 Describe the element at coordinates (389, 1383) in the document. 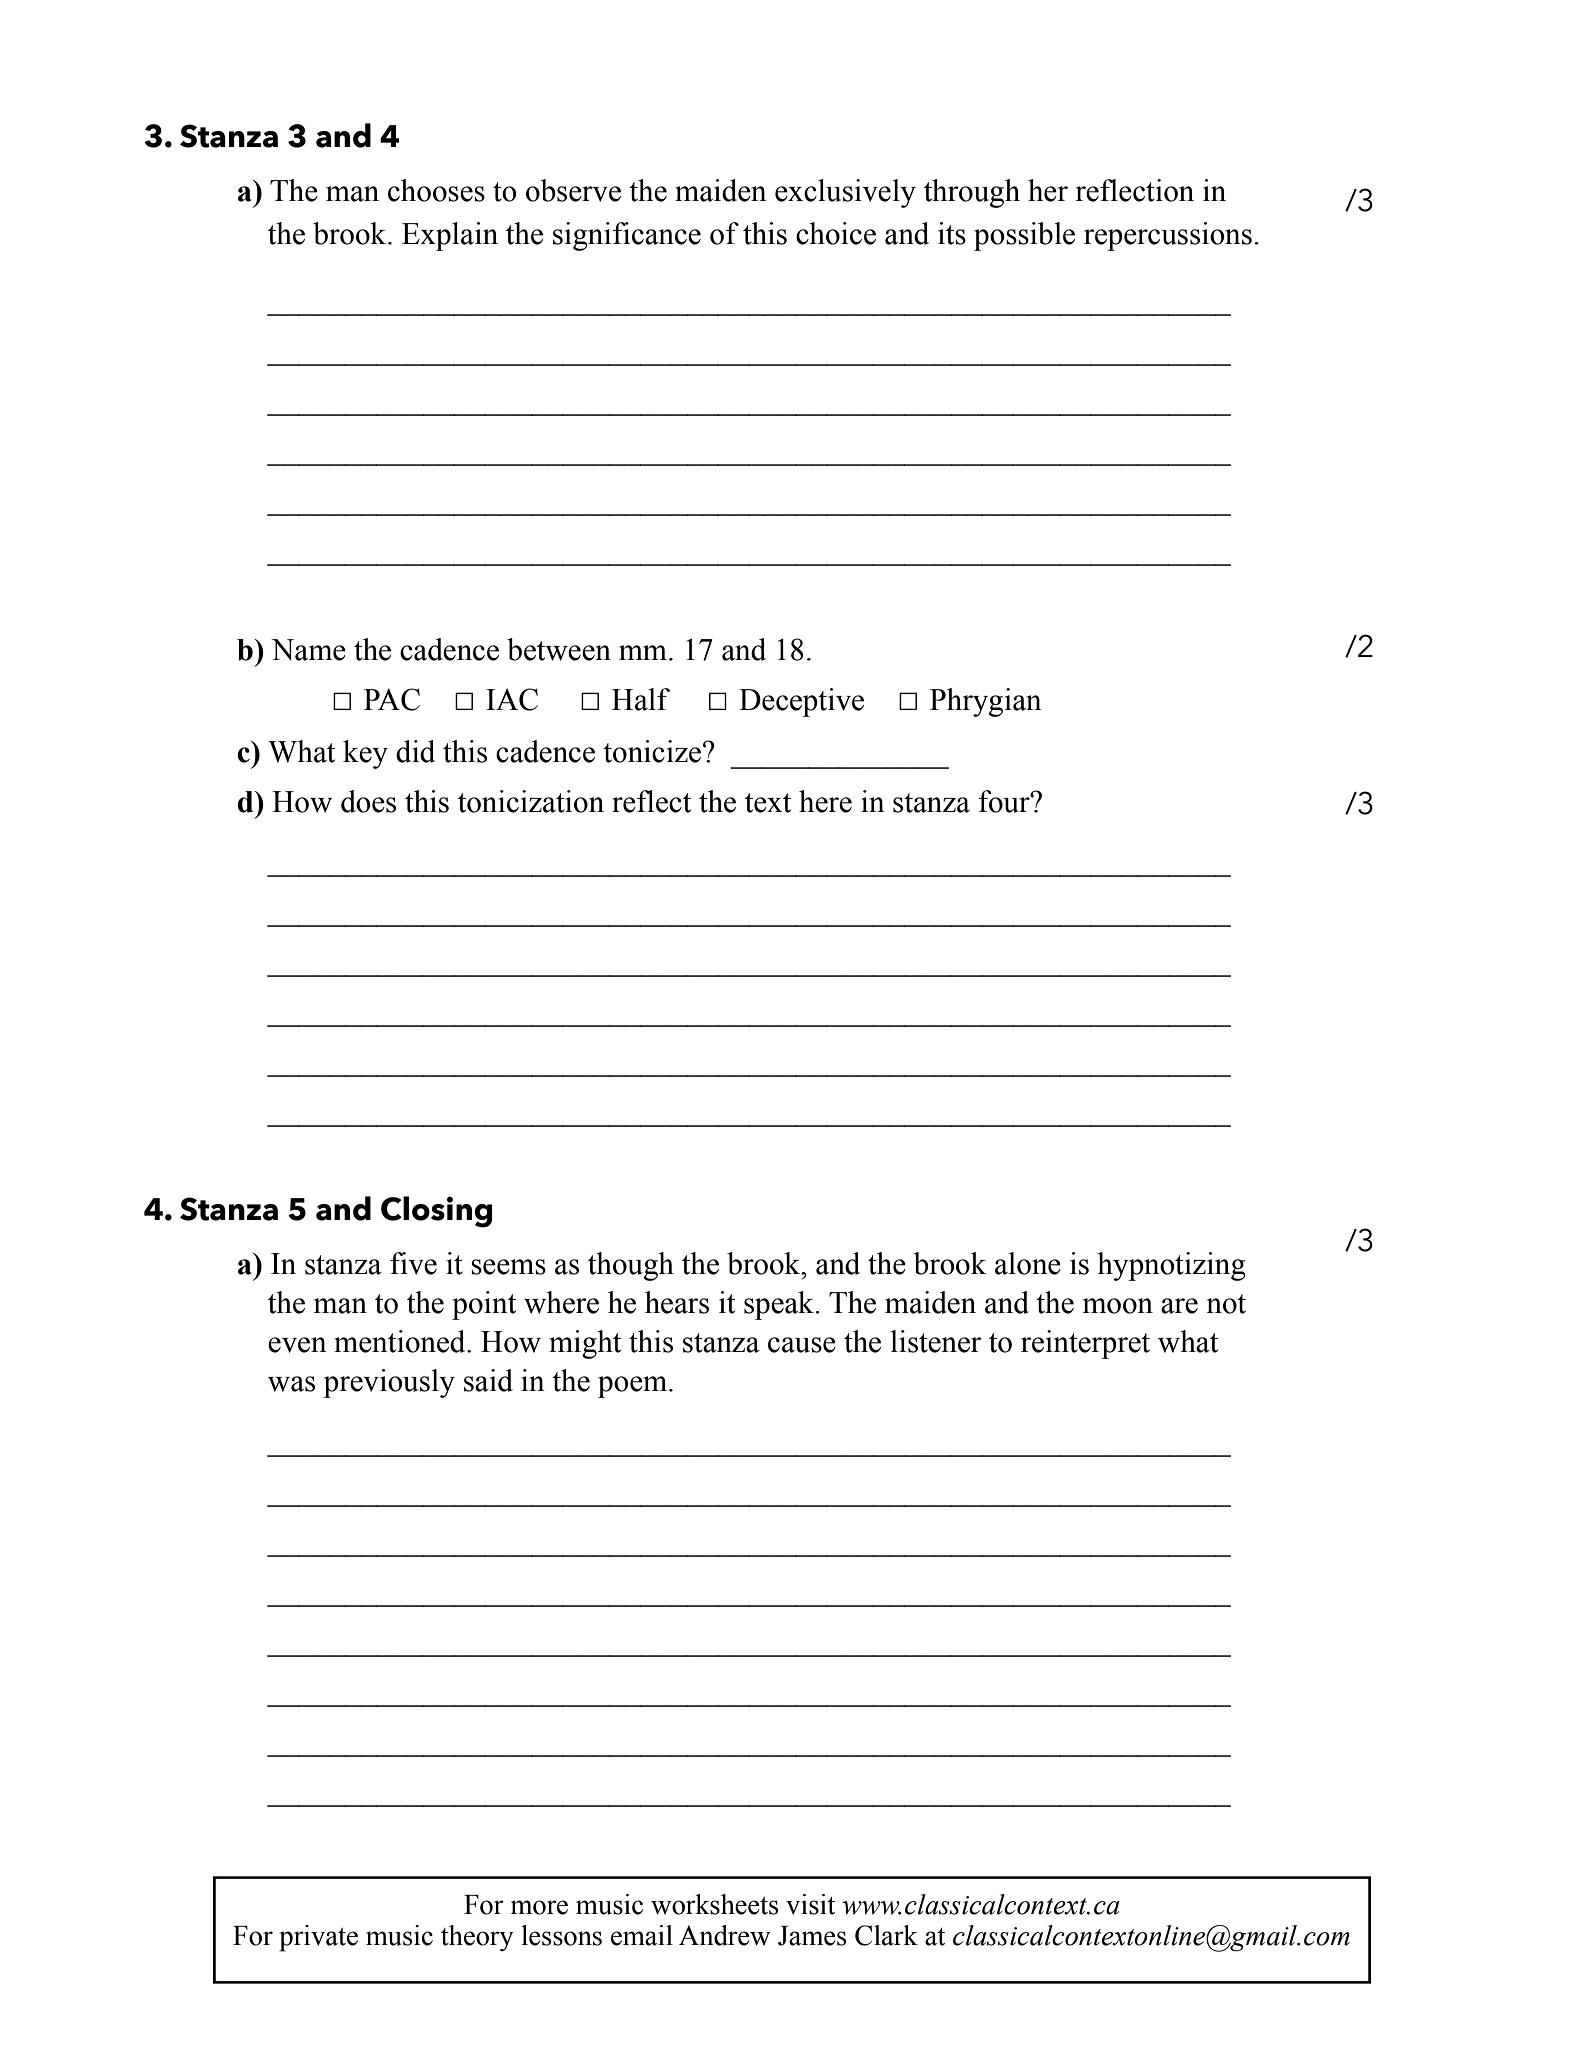

I see `previously` at that location.
